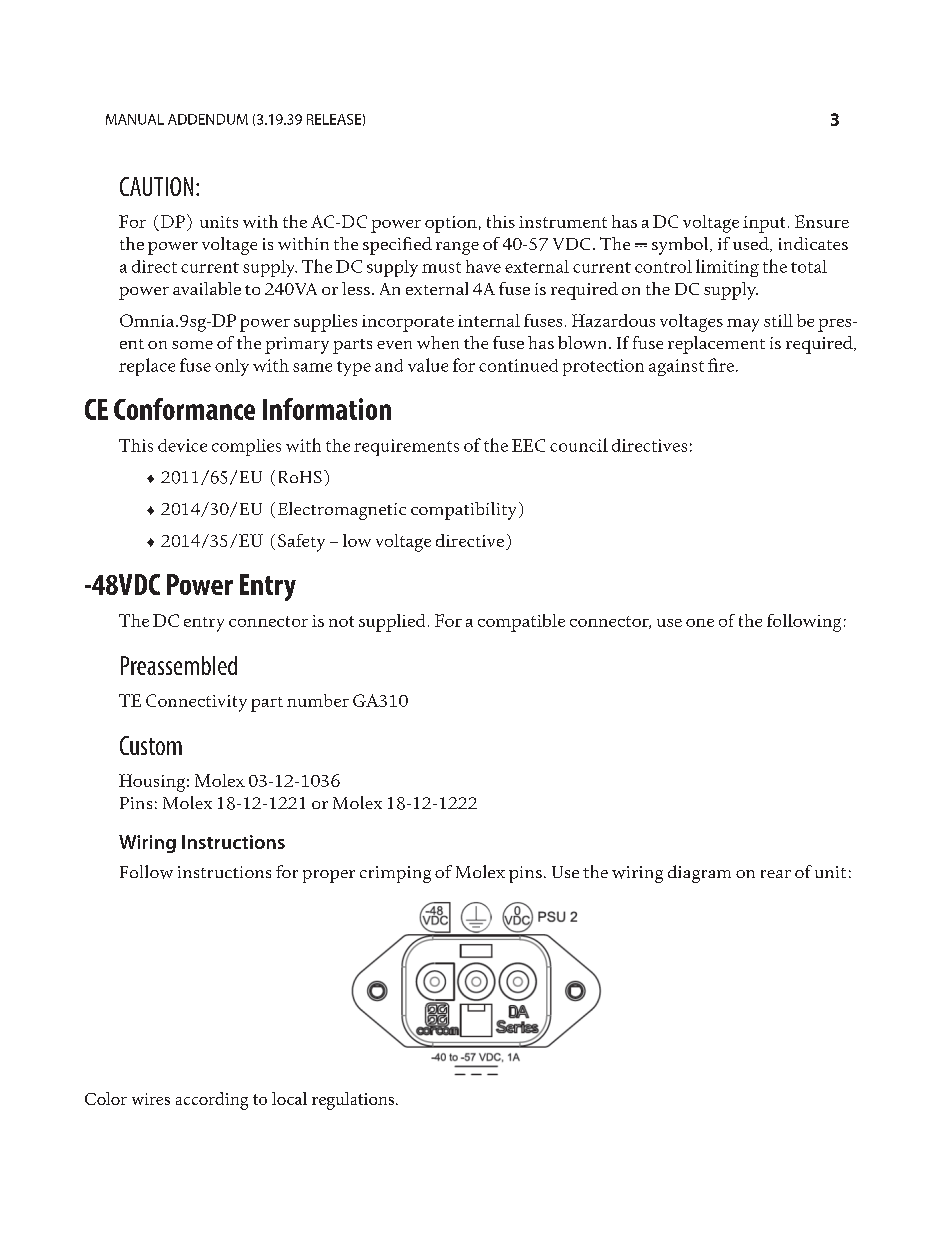 The height and width of the document is (1233, 952). Describe the element at coordinates (196, 703) in the document. I see `Connectivity` at that location.
